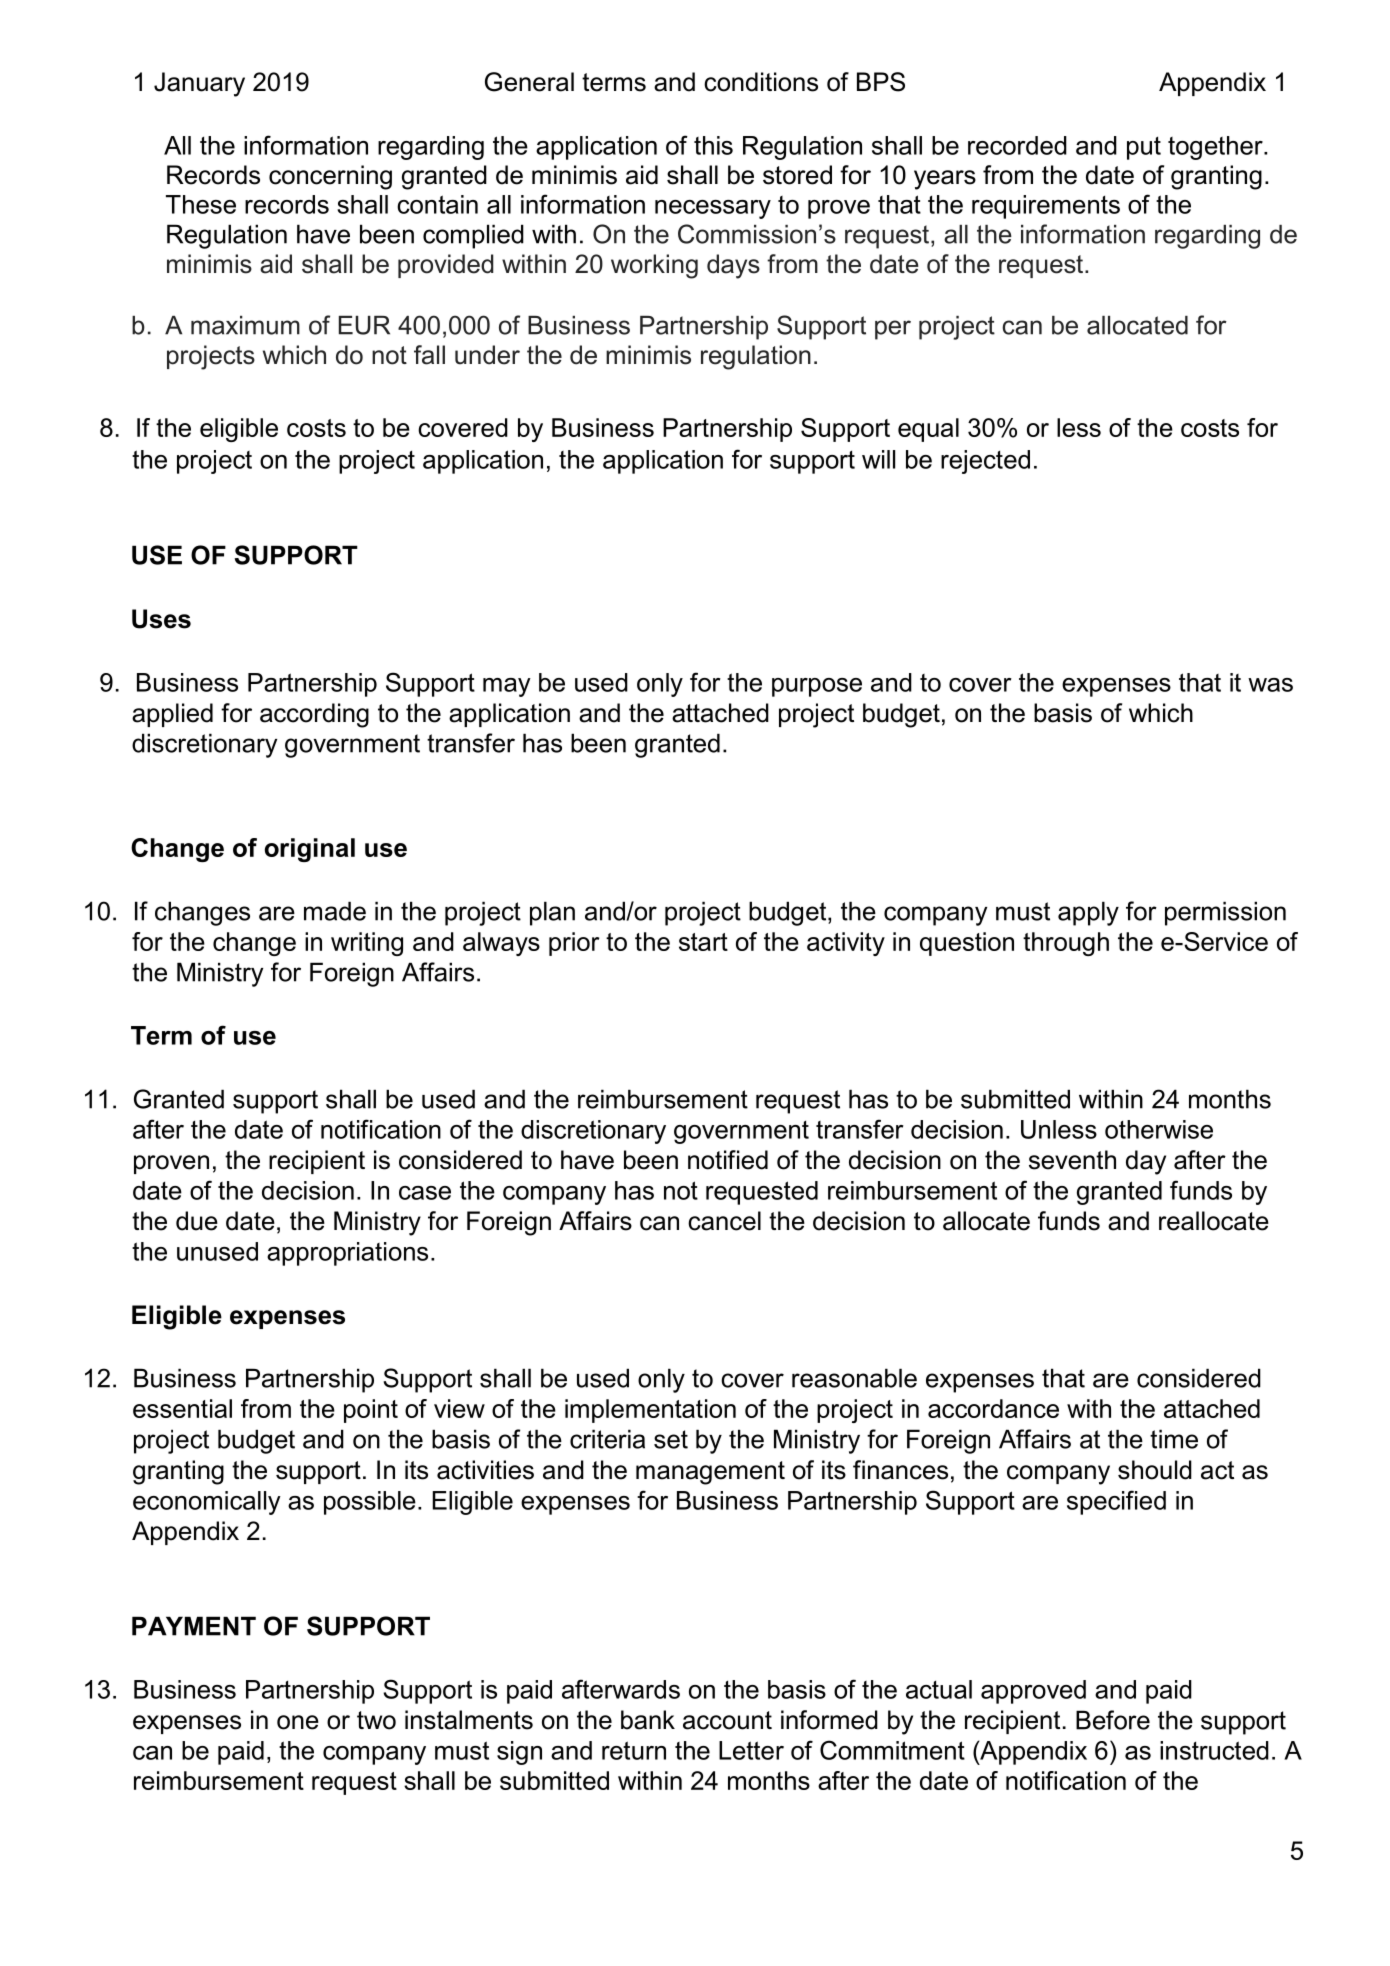  I want to click on notified, so click(728, 1160).
